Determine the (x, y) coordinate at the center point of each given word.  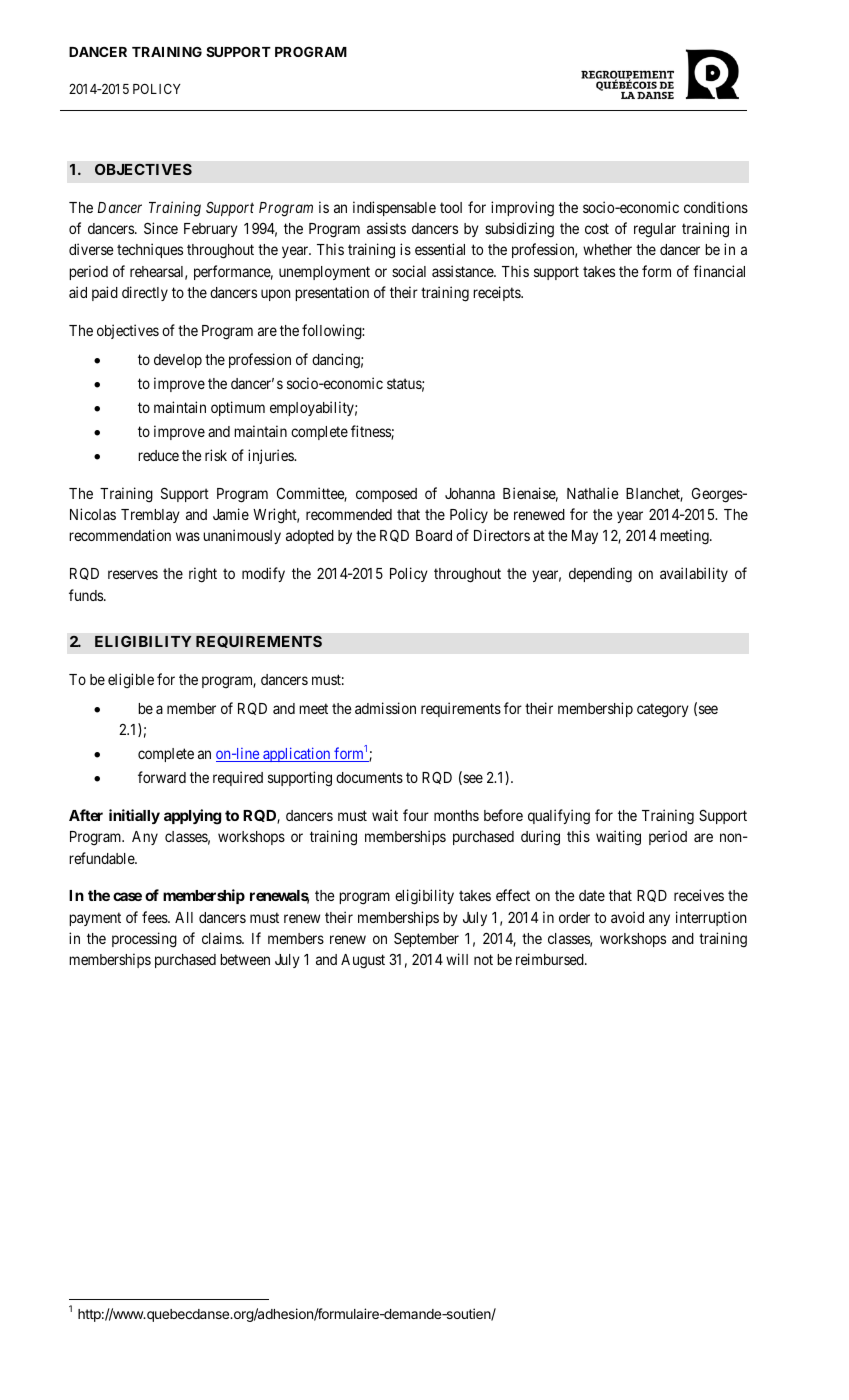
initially (134, 816)
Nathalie (593, 493)
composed (386, 495)
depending (600, 575)
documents (369, 777)
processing (144, 940)
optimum (238, 408)
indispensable (394, 208)
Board (434, 535)
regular (655, 230)
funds (87, 595)
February (211, 230)
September (426, 940)
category (663, 710)
